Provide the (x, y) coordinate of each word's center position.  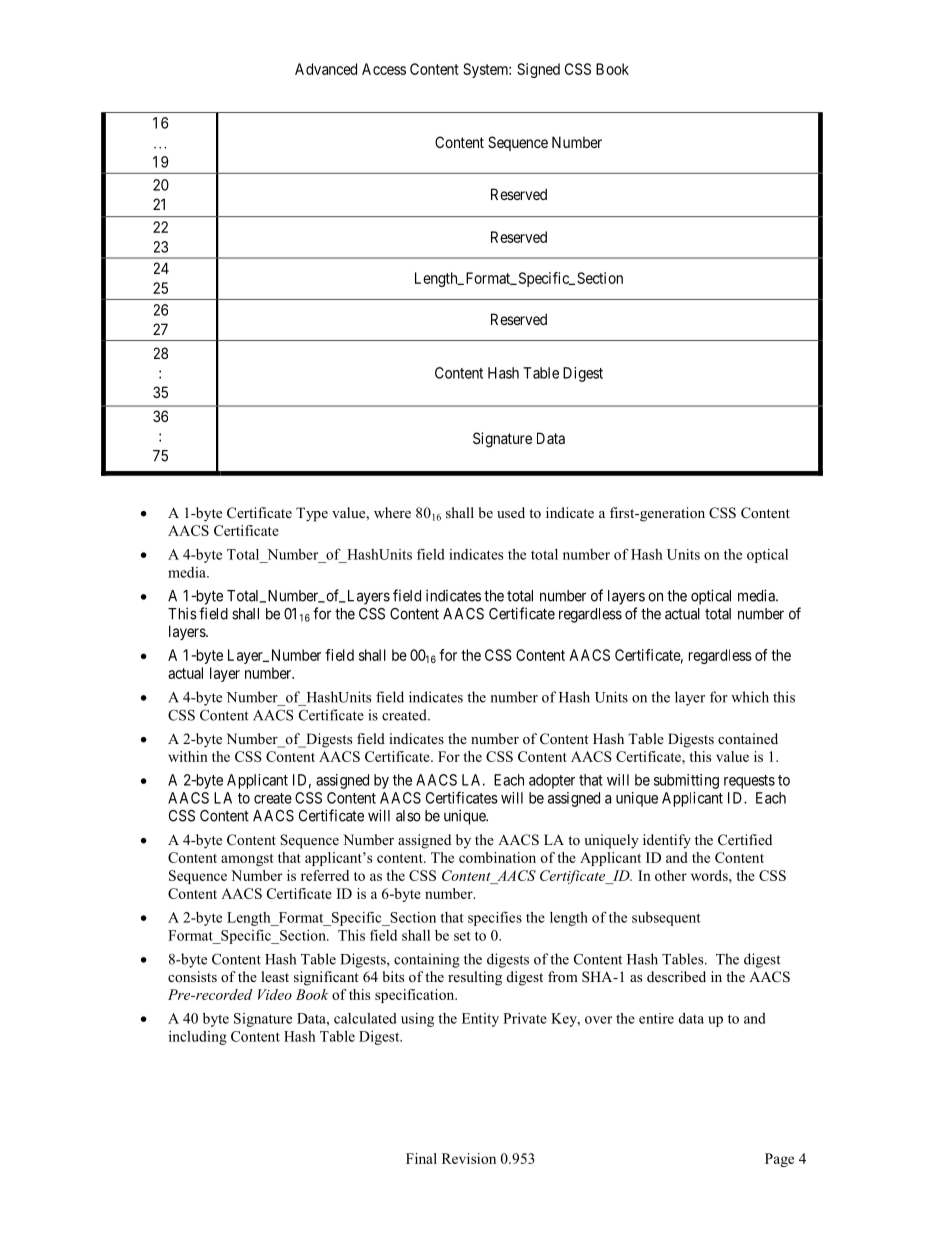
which (750, 697)
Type (312, 514)
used (511, 512)
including (198, 1038)
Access (384, 69)
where (392, 512)
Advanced (326, 69)
